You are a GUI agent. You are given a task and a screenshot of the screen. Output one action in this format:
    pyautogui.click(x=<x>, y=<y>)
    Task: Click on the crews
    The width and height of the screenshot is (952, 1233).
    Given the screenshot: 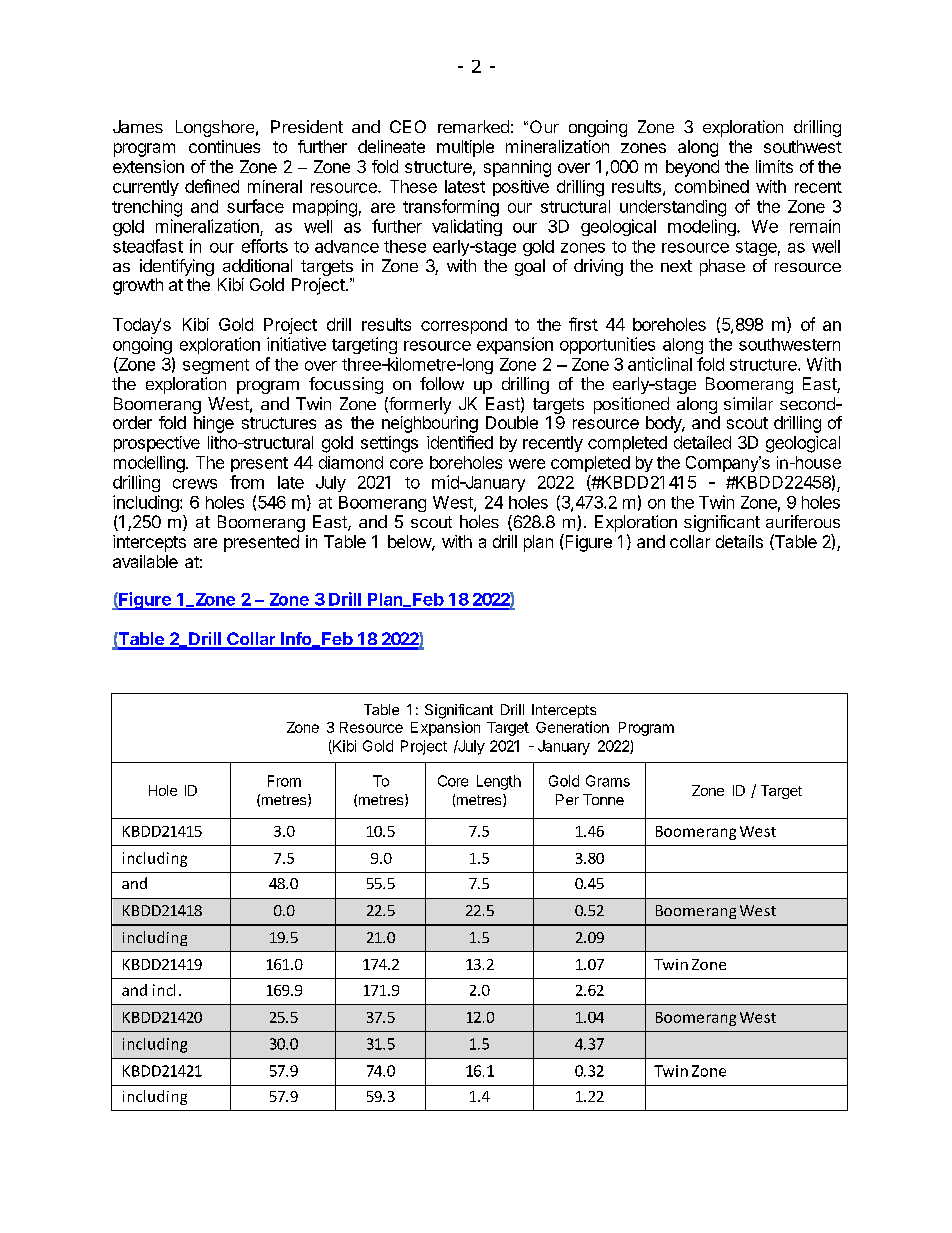 What is the action you would take?
    pyautogui.click(x=195, y=484)
